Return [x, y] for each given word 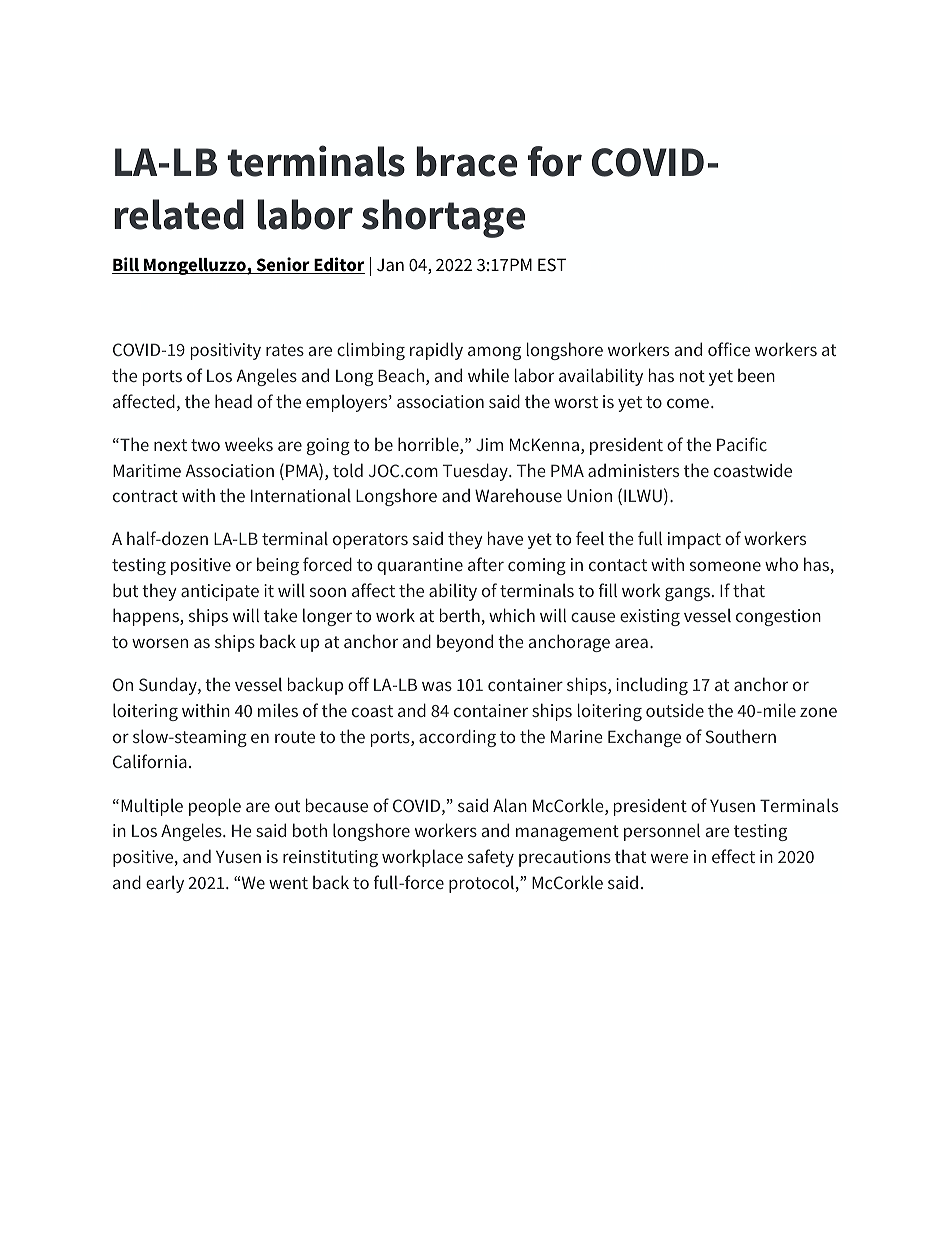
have [505, 538]
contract [145, 496]
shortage [443, 218]
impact [694, 540]
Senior [283, 265]
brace [466, 161]
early [165, 884]
